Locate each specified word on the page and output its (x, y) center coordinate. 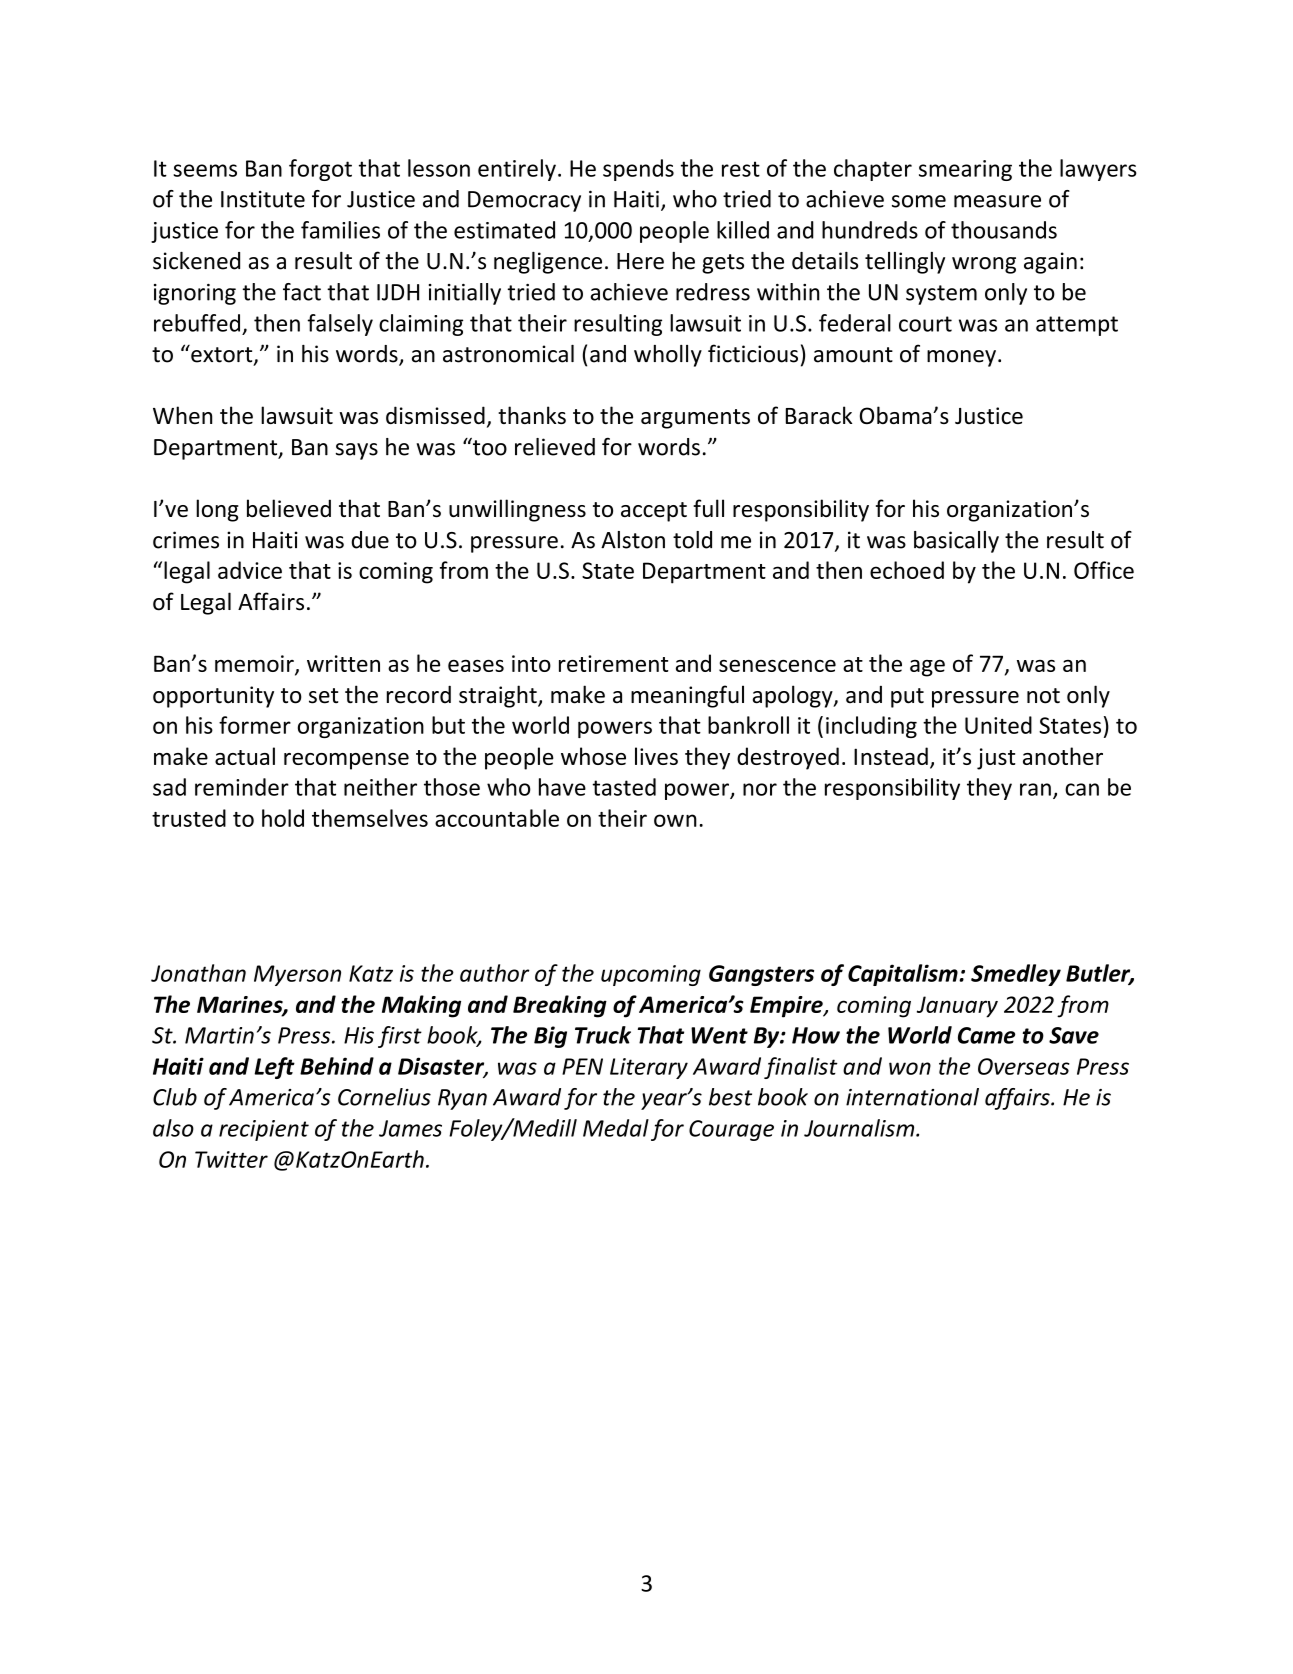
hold (283, 818)
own (675, 820)
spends (638, 170)
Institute (263, 199)
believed (289, 508)
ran (1035, 789)
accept (654, 512)
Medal (616, 1128)
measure (997, 201)
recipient (264, 1130)
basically (956, 542)
